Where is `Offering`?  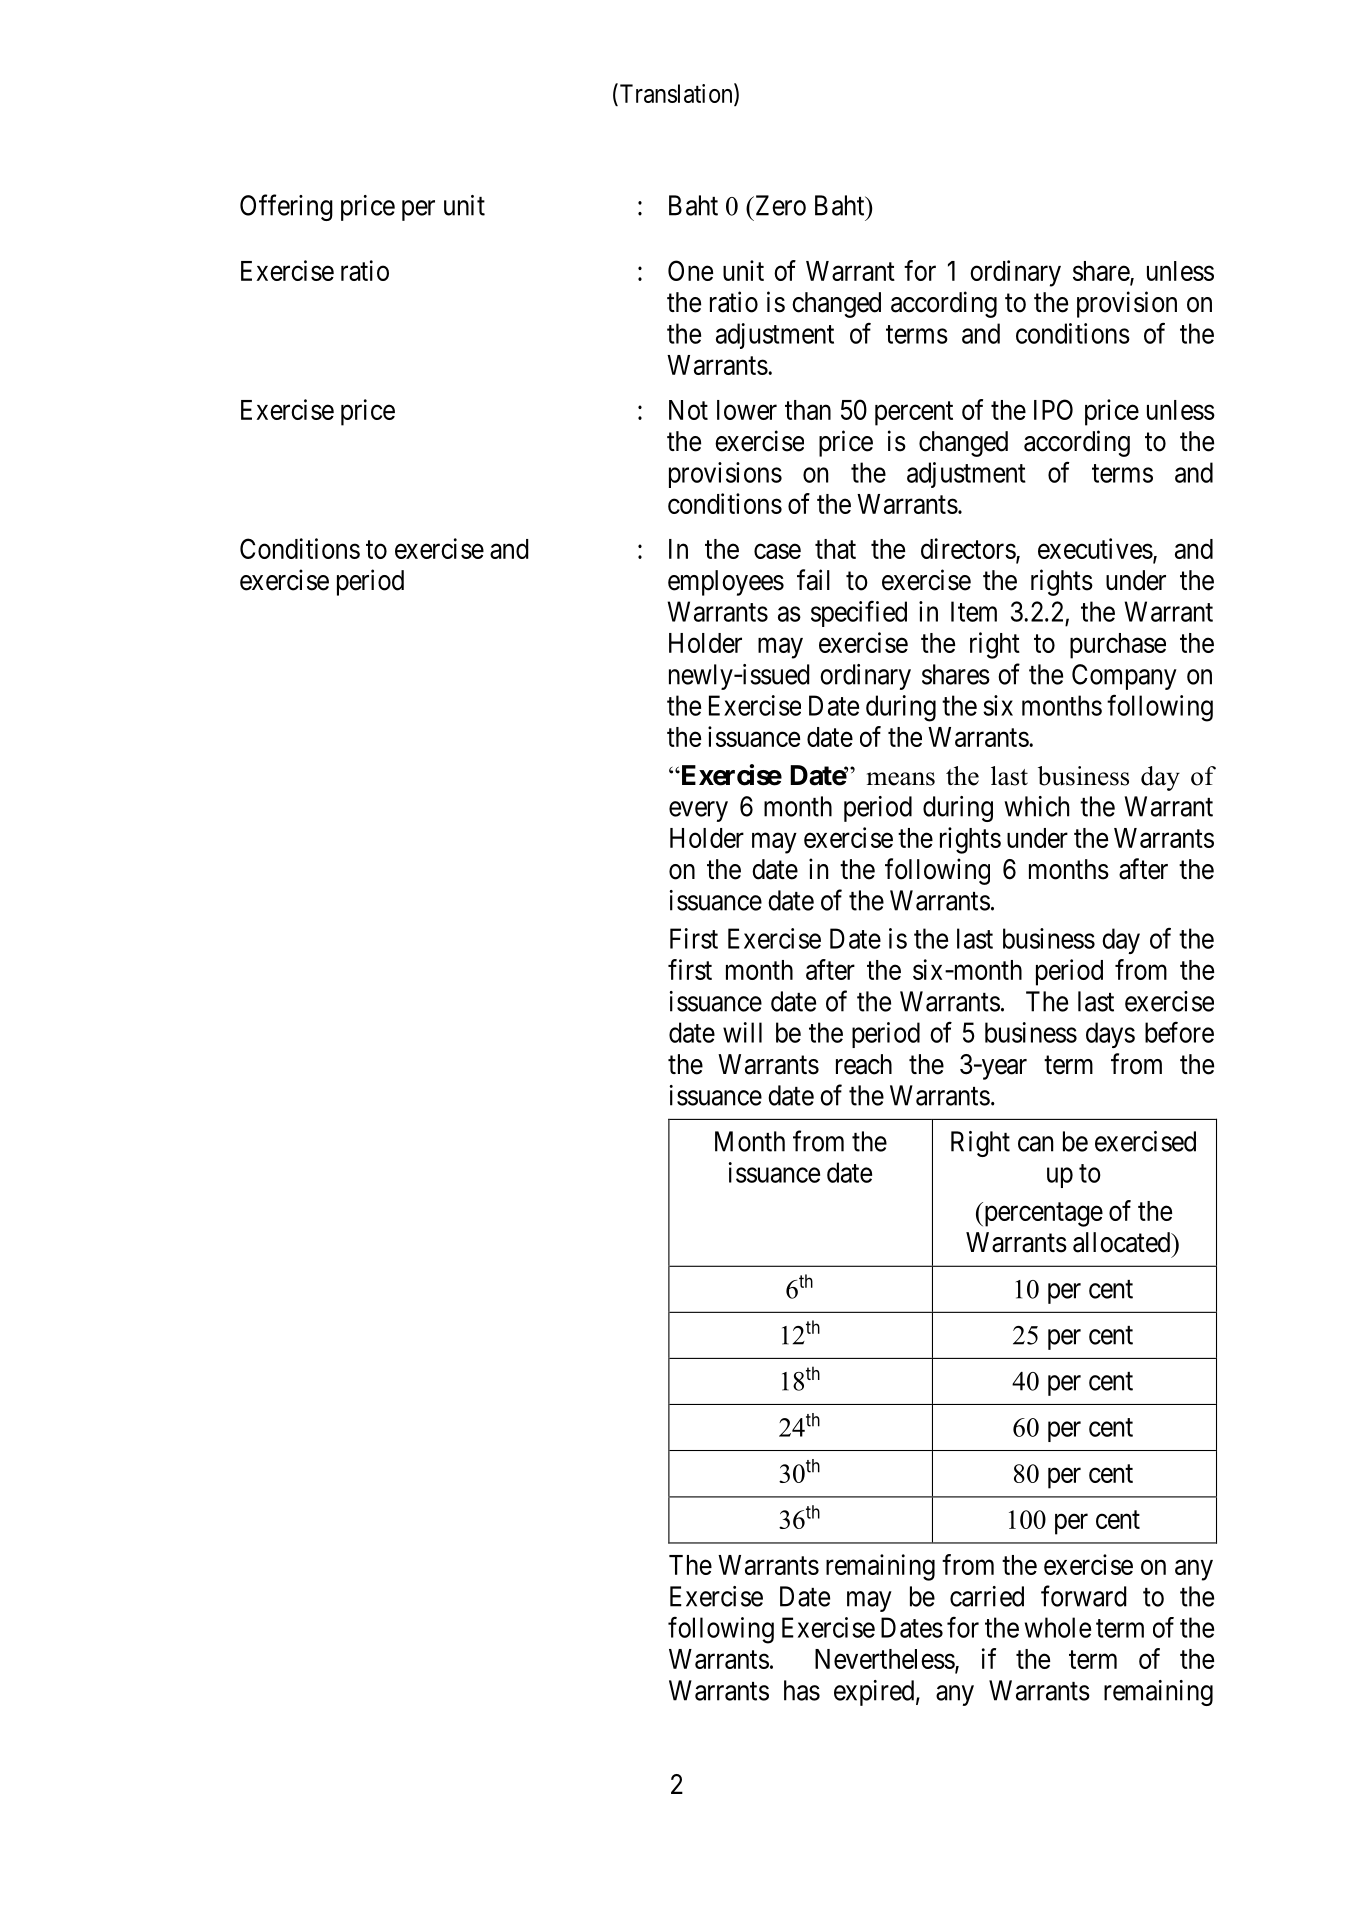
Offering is located at coordinates (286, 207).
